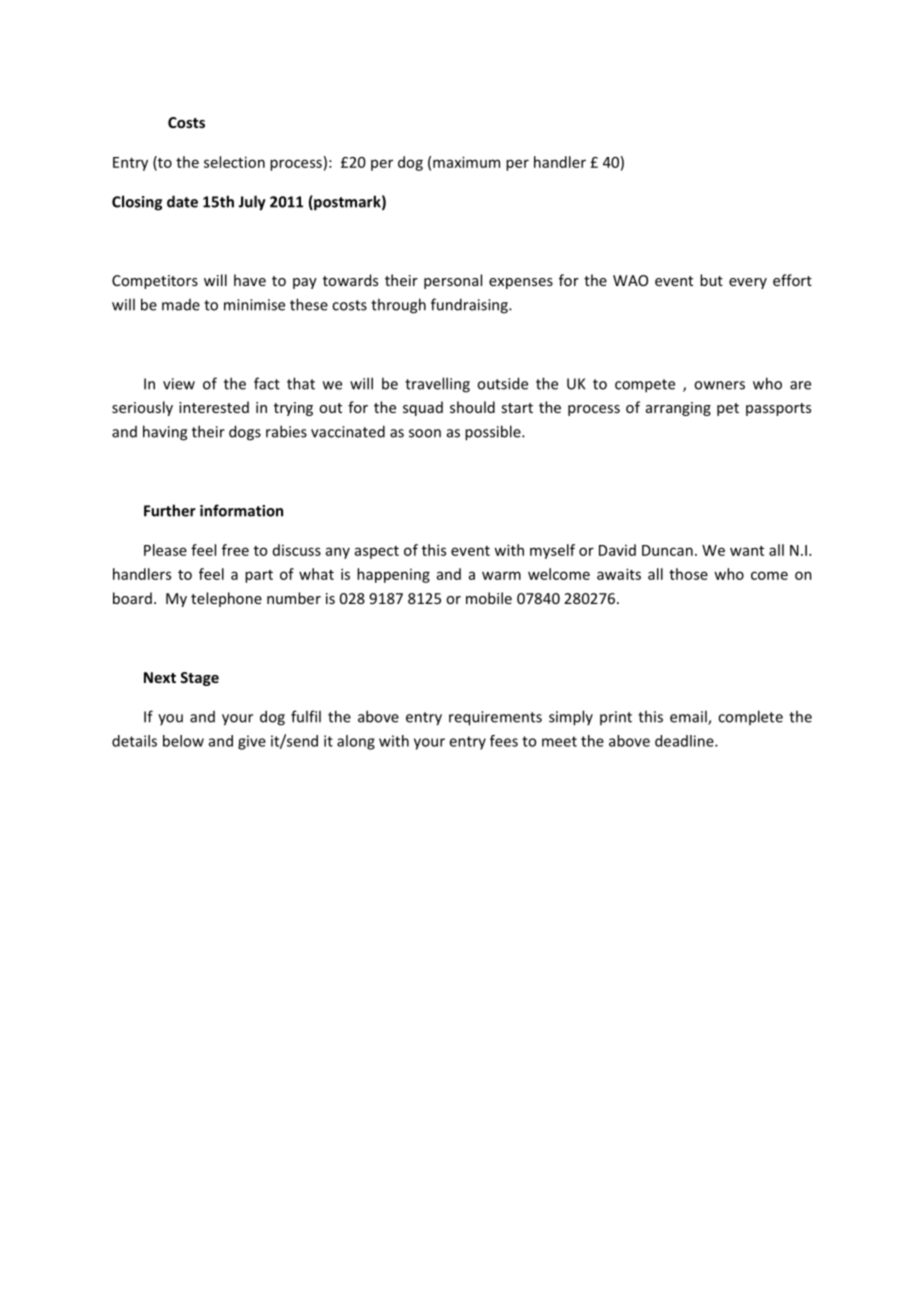 Image resolution: width=924 pixels, height=1308 pixels. What do you see at coordinates (711, 280) in the screenshot?
I see `but` at bounding box center [711, 280].
